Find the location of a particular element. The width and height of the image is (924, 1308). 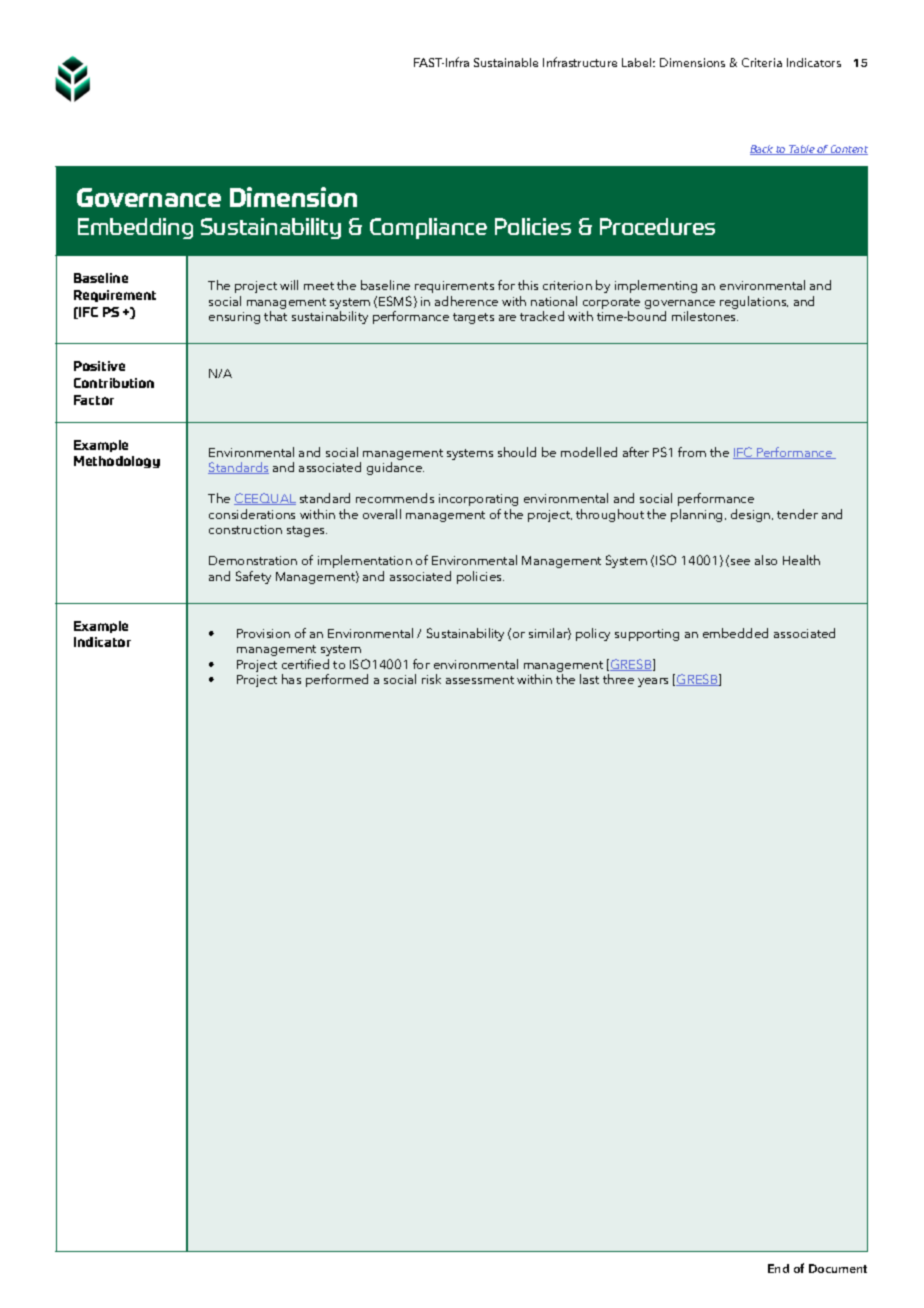

assessment is located at coordinates (480, 680).
